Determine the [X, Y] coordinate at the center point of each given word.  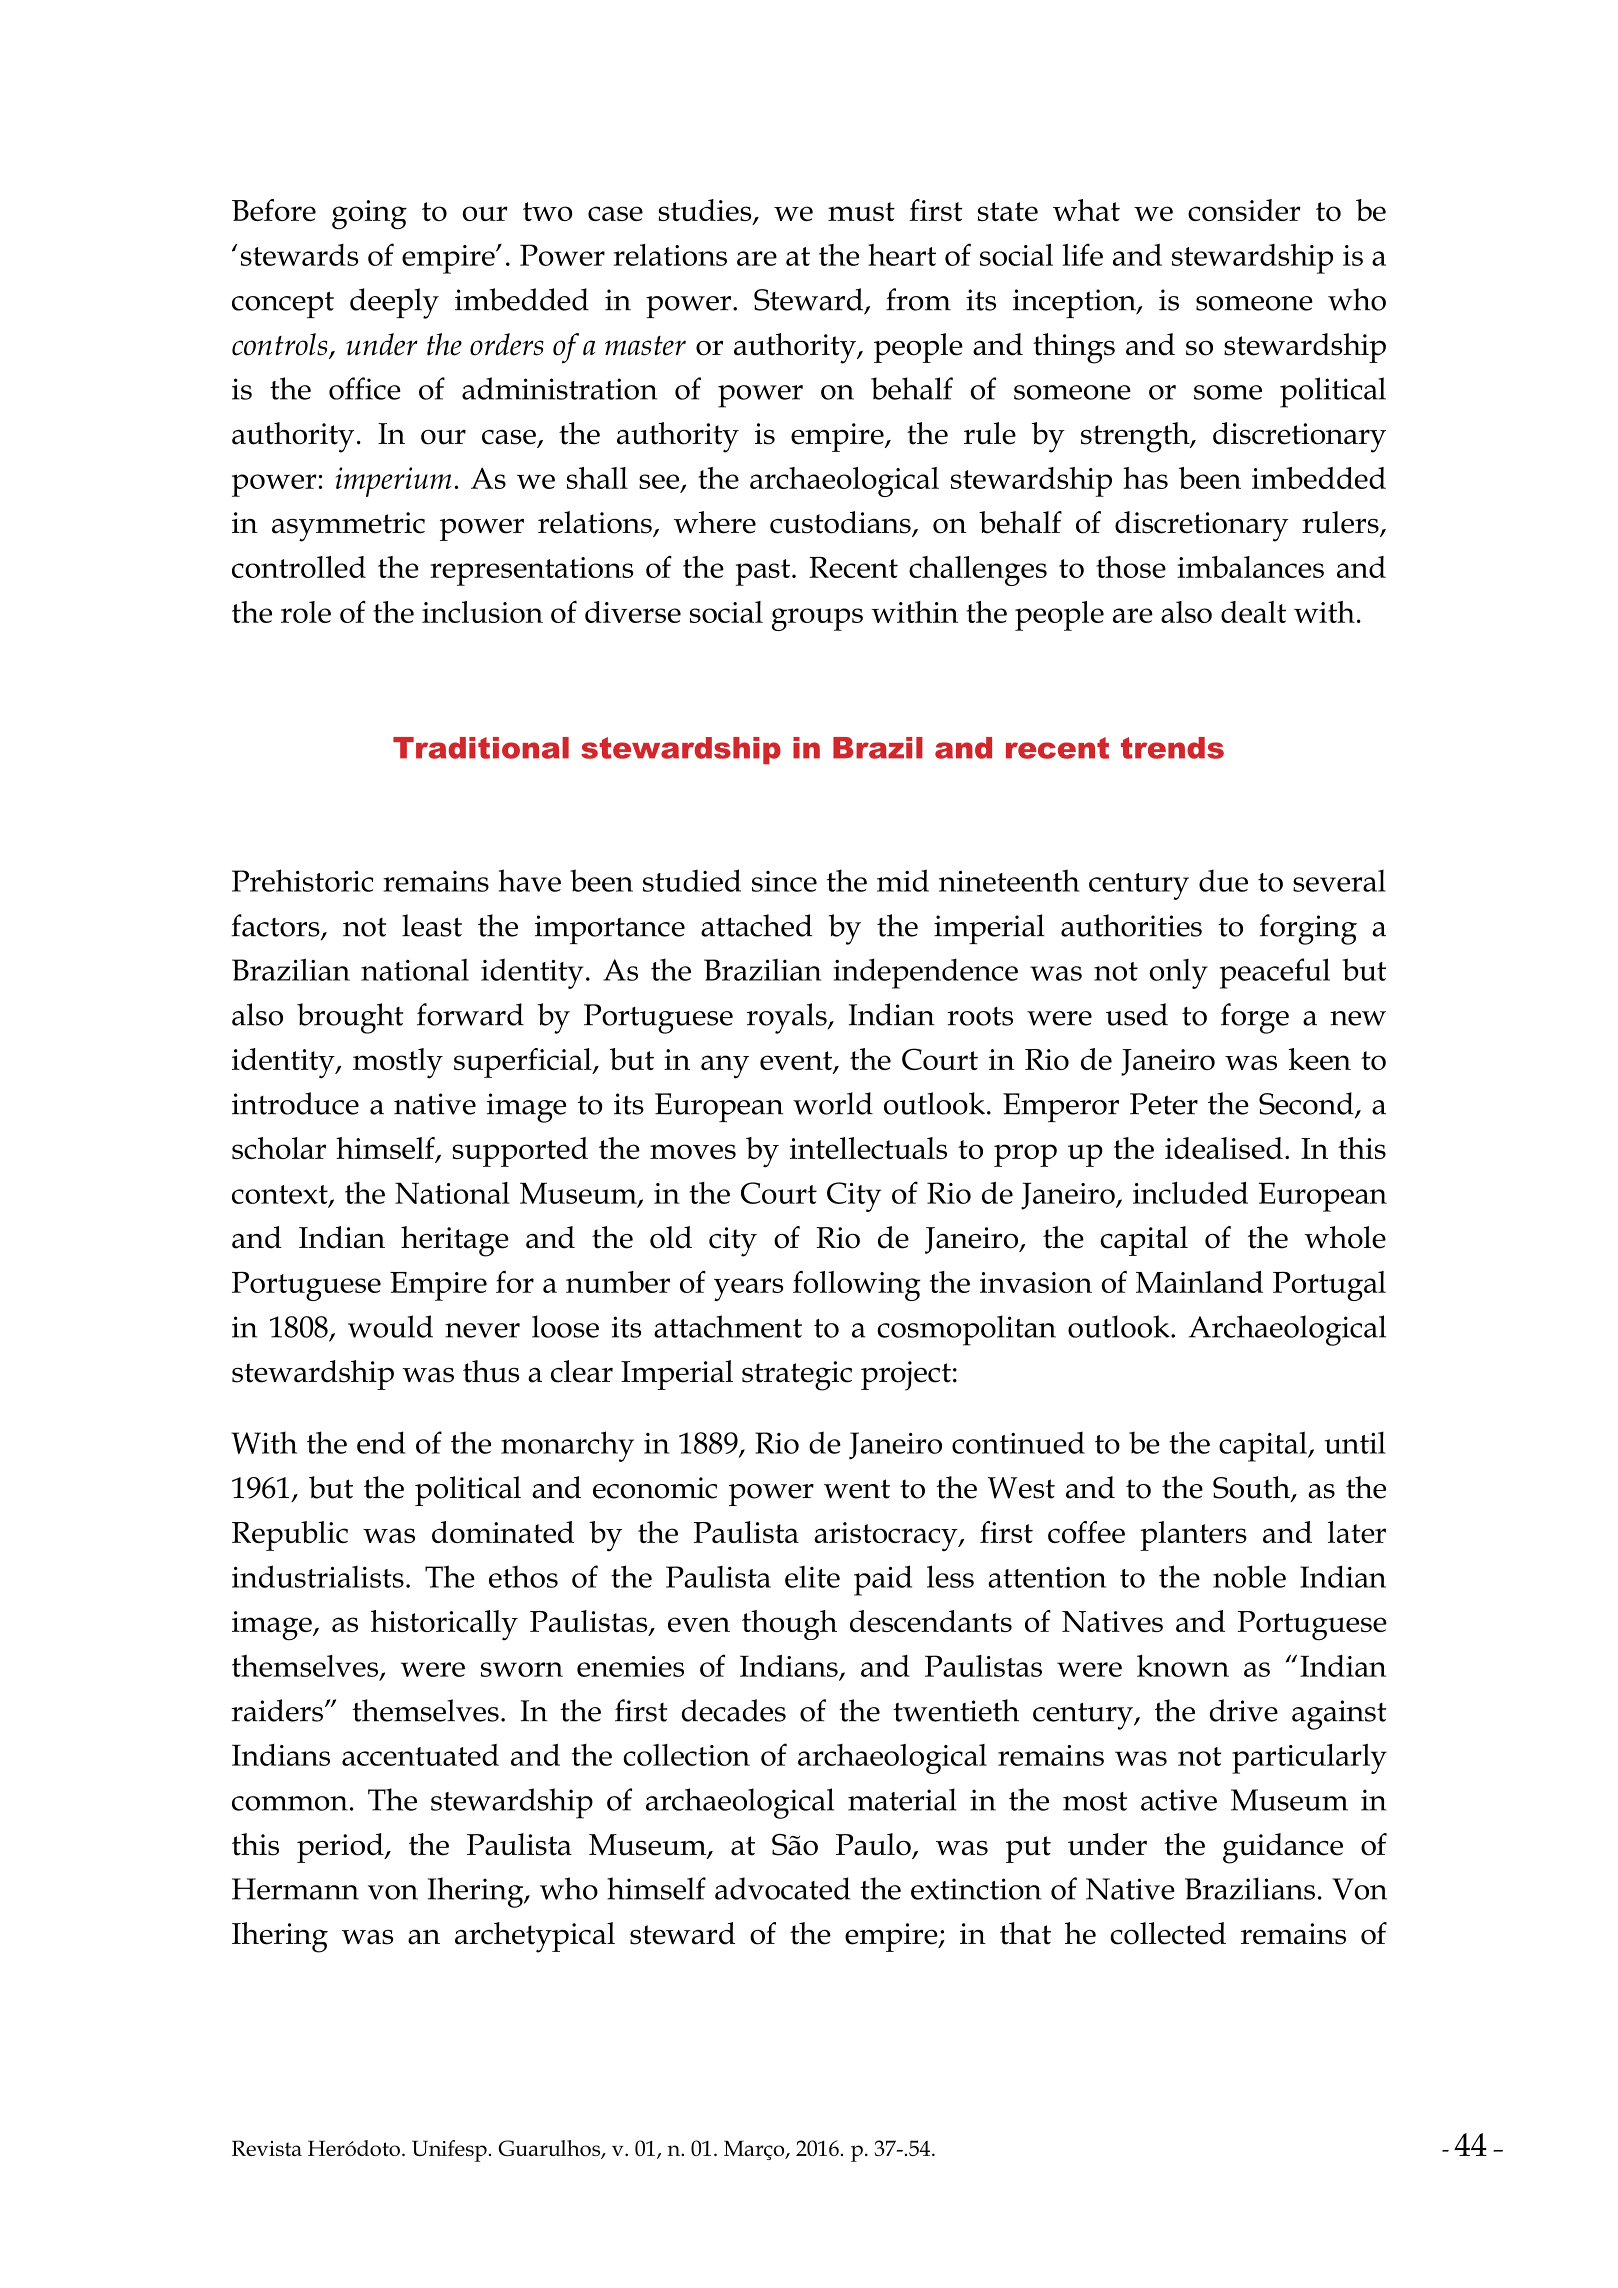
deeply [394, 303]
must [861, 211]
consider [1244, 210]
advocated [783, 1888]
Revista [267, 2148]
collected [1168, 1933]
